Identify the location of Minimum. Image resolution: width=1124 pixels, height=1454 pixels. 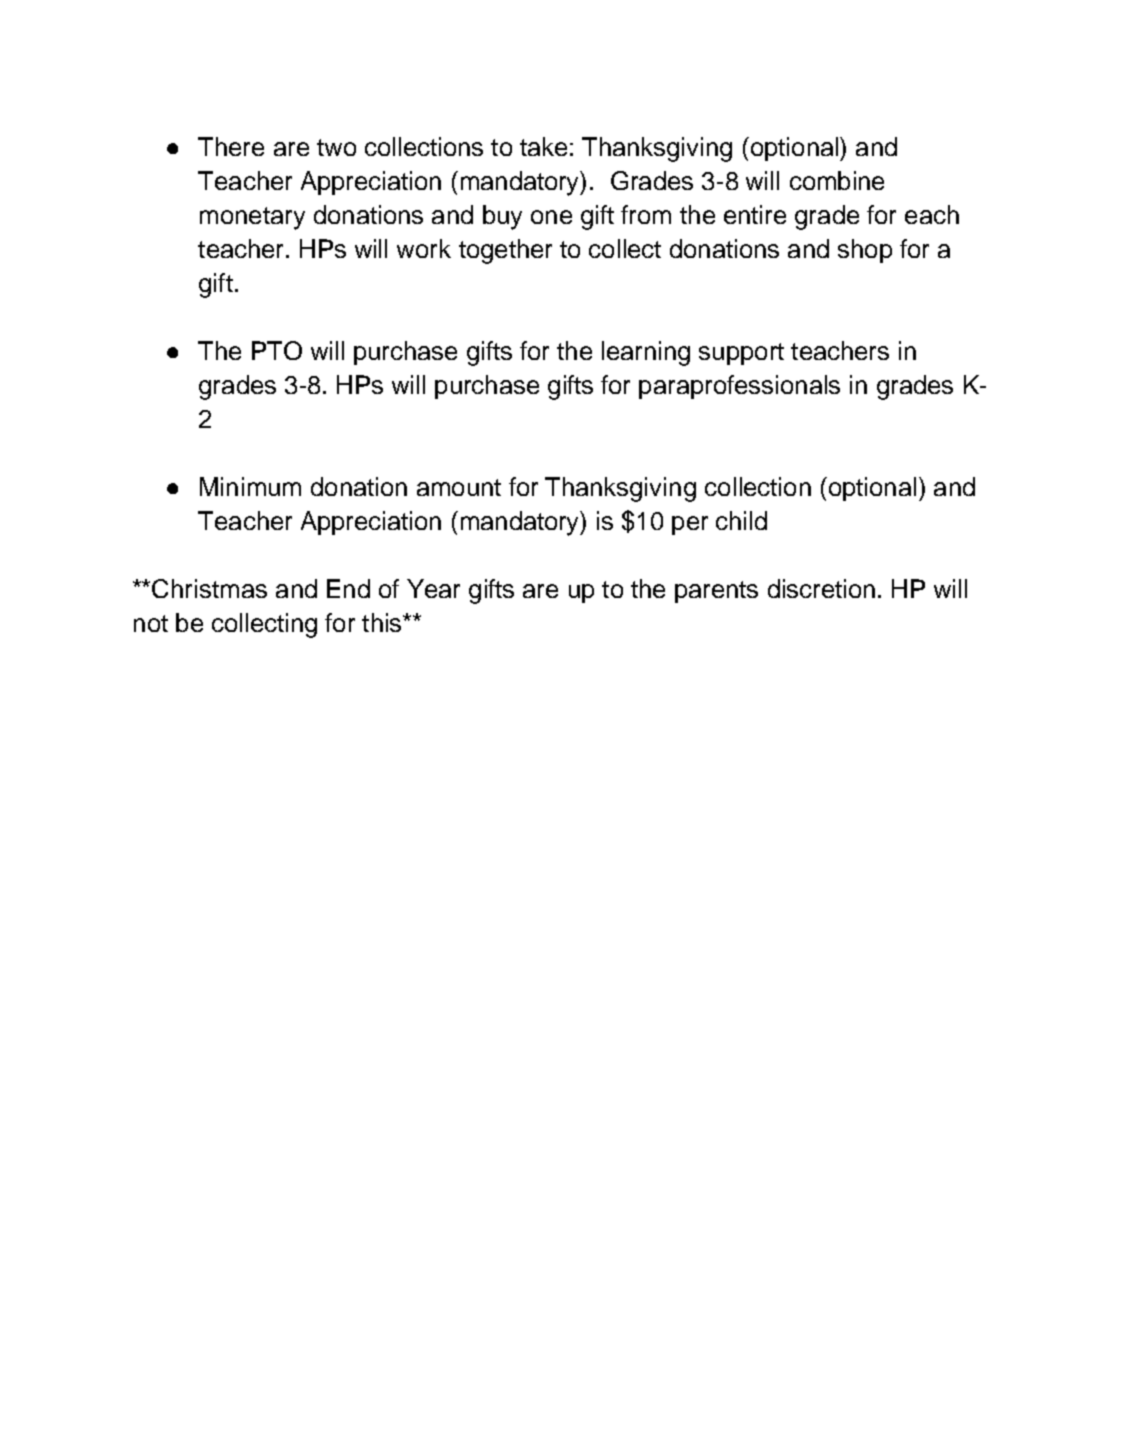
(250, 486).
